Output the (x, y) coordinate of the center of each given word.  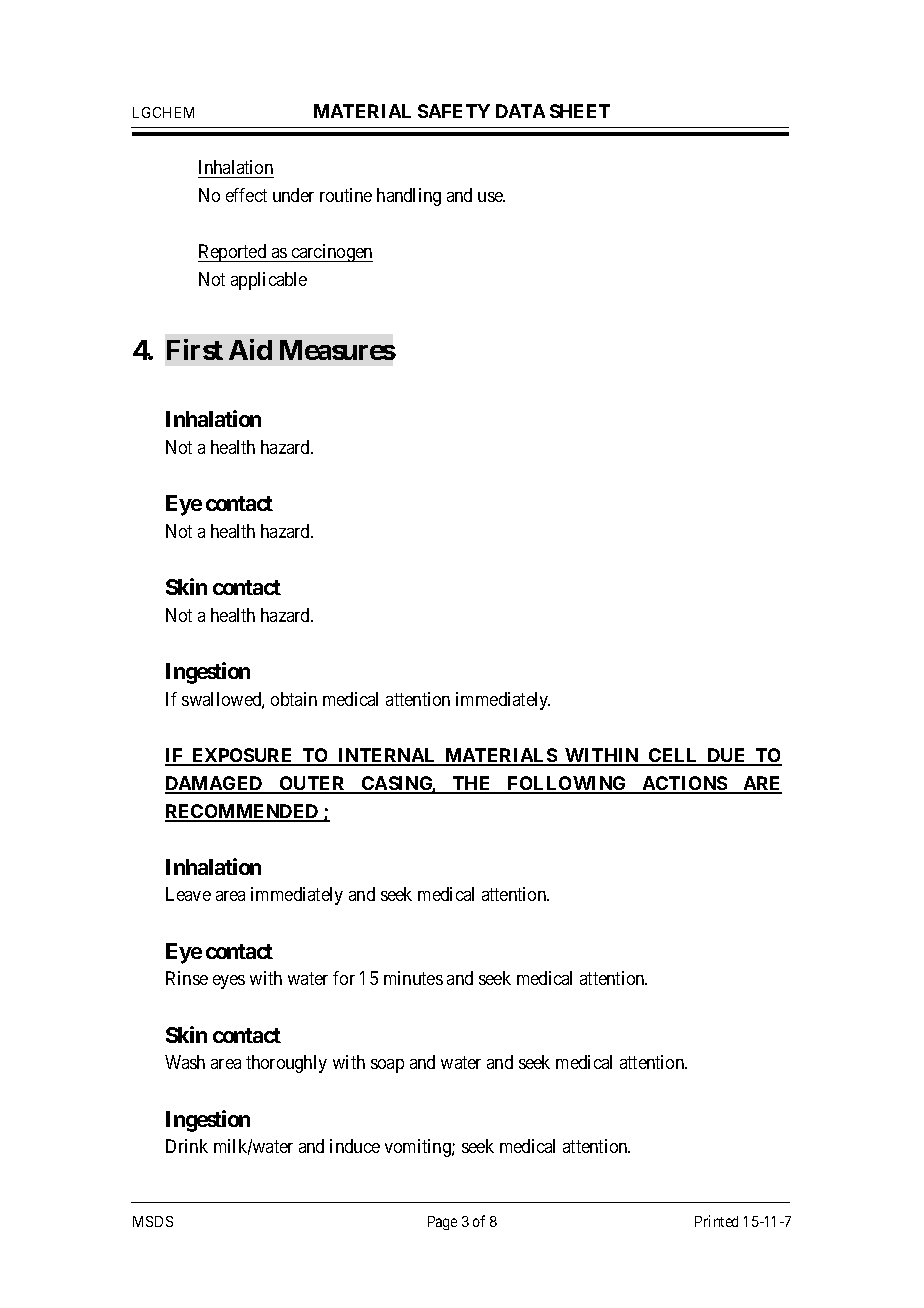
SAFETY (454, 111)
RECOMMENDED (243, 812)
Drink (187, 1146)
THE (472, 784)
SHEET (580, 111)
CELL (674, 756)
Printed (716, 1221)
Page (442, 1223)
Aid (250, 349)
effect (246, 195)
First (195, 349)
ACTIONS (684, 784)
